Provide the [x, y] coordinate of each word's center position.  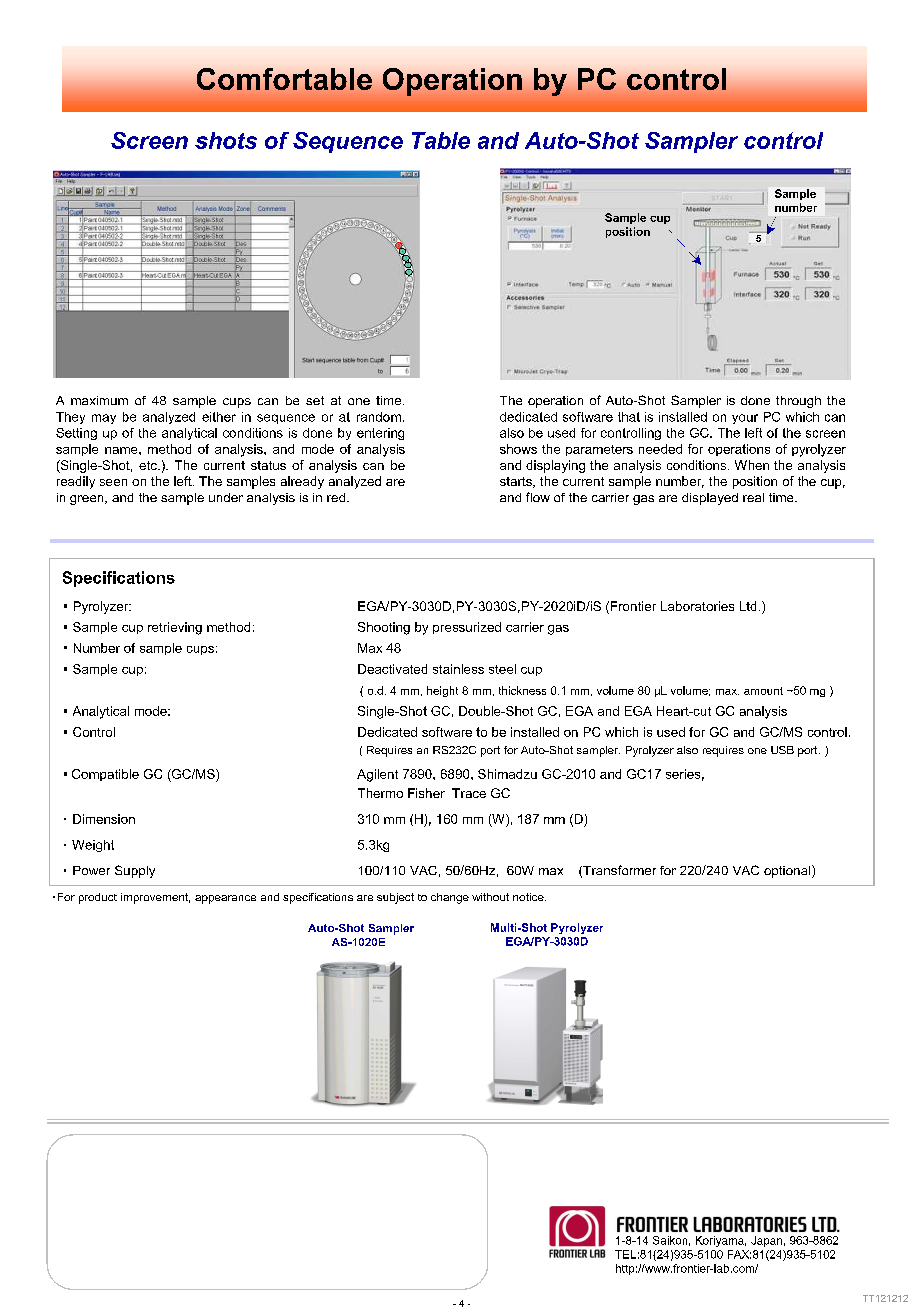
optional [788, 871]
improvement [155, 898]
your [745, 419]
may [104, 419]
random [379, 417]
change [450, 898]
